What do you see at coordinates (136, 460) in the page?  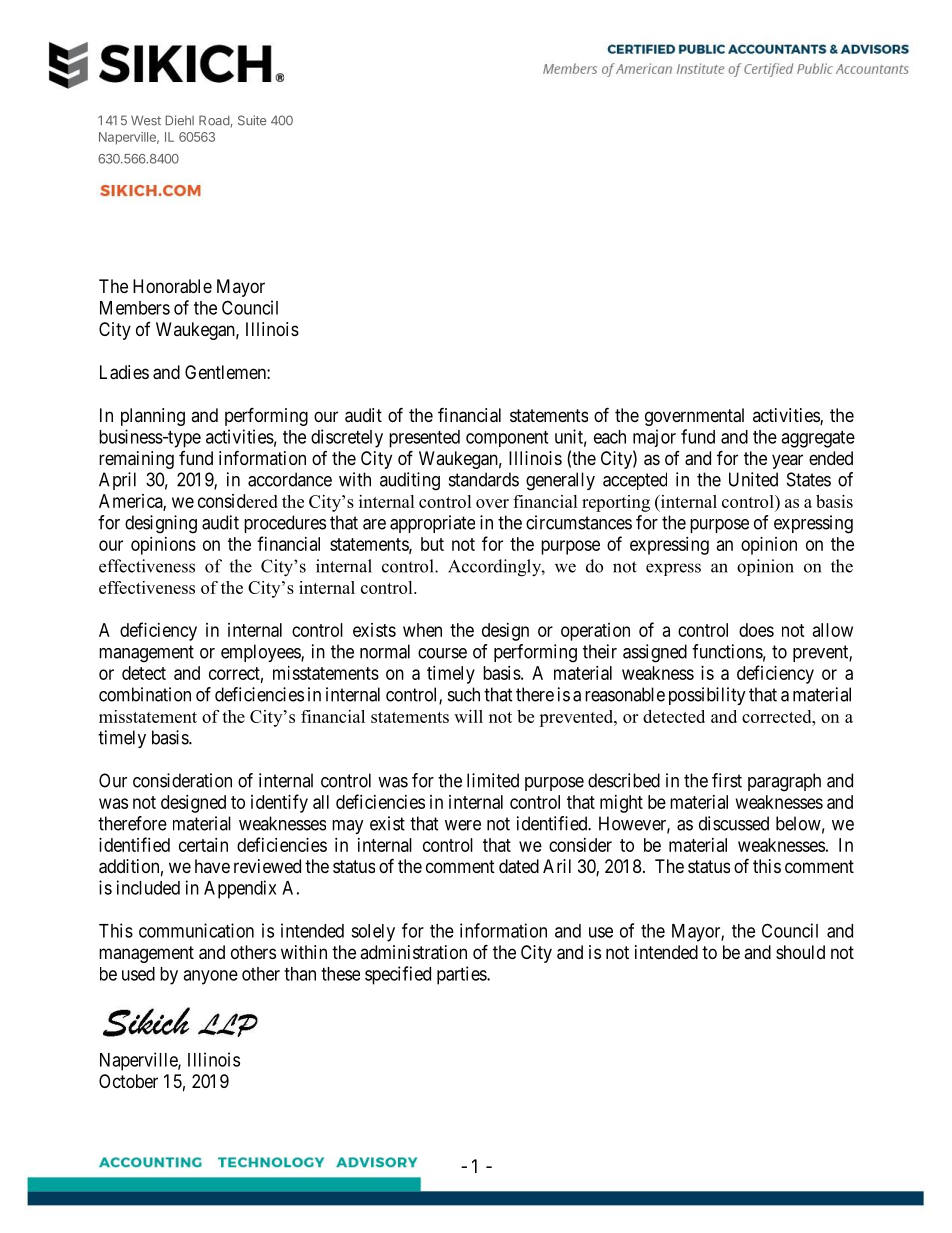 I see `remaining` at bounding box center [136, 460].
